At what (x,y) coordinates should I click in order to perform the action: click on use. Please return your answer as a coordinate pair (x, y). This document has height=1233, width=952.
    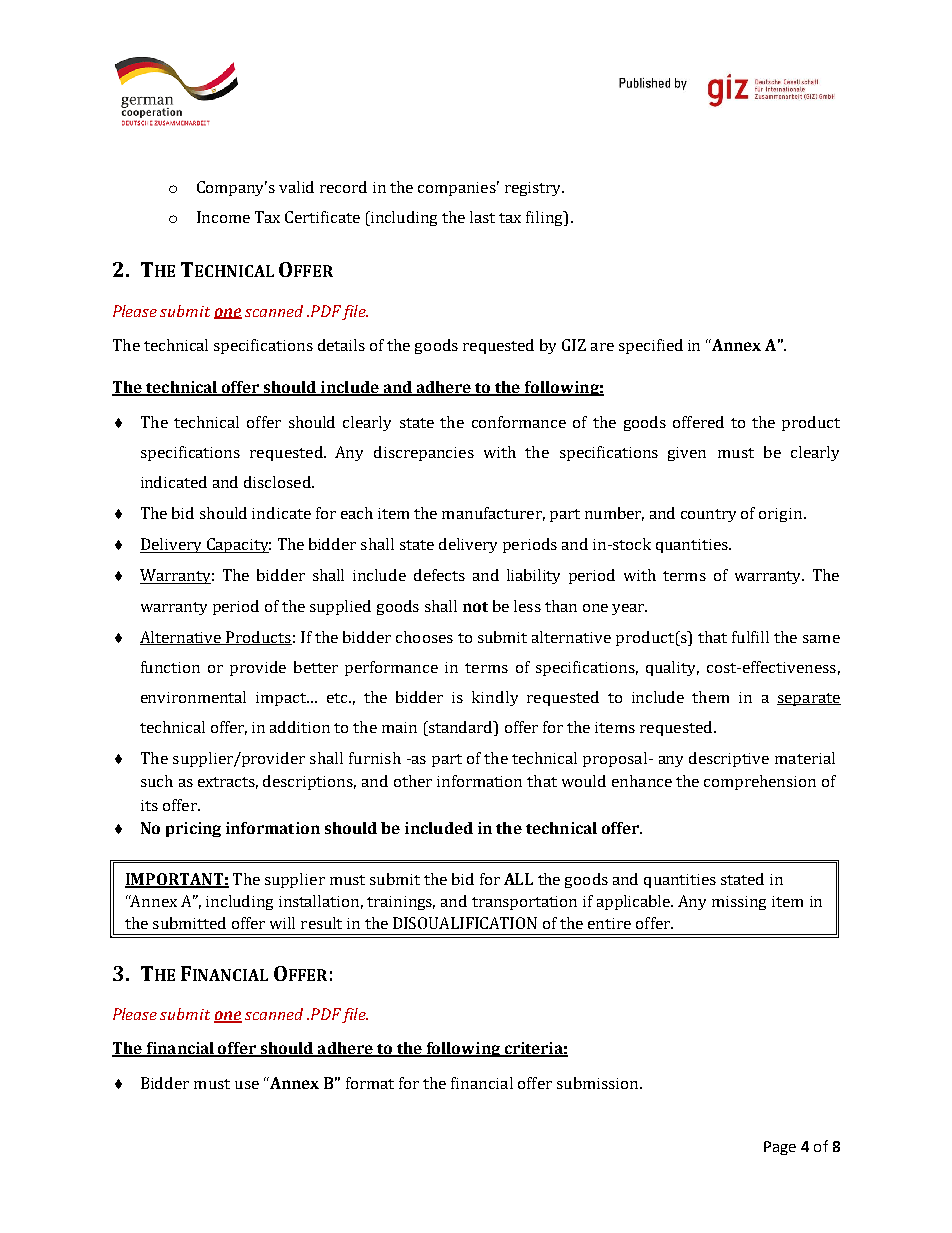
    Looking at the image, I should click on (247, 1085).
